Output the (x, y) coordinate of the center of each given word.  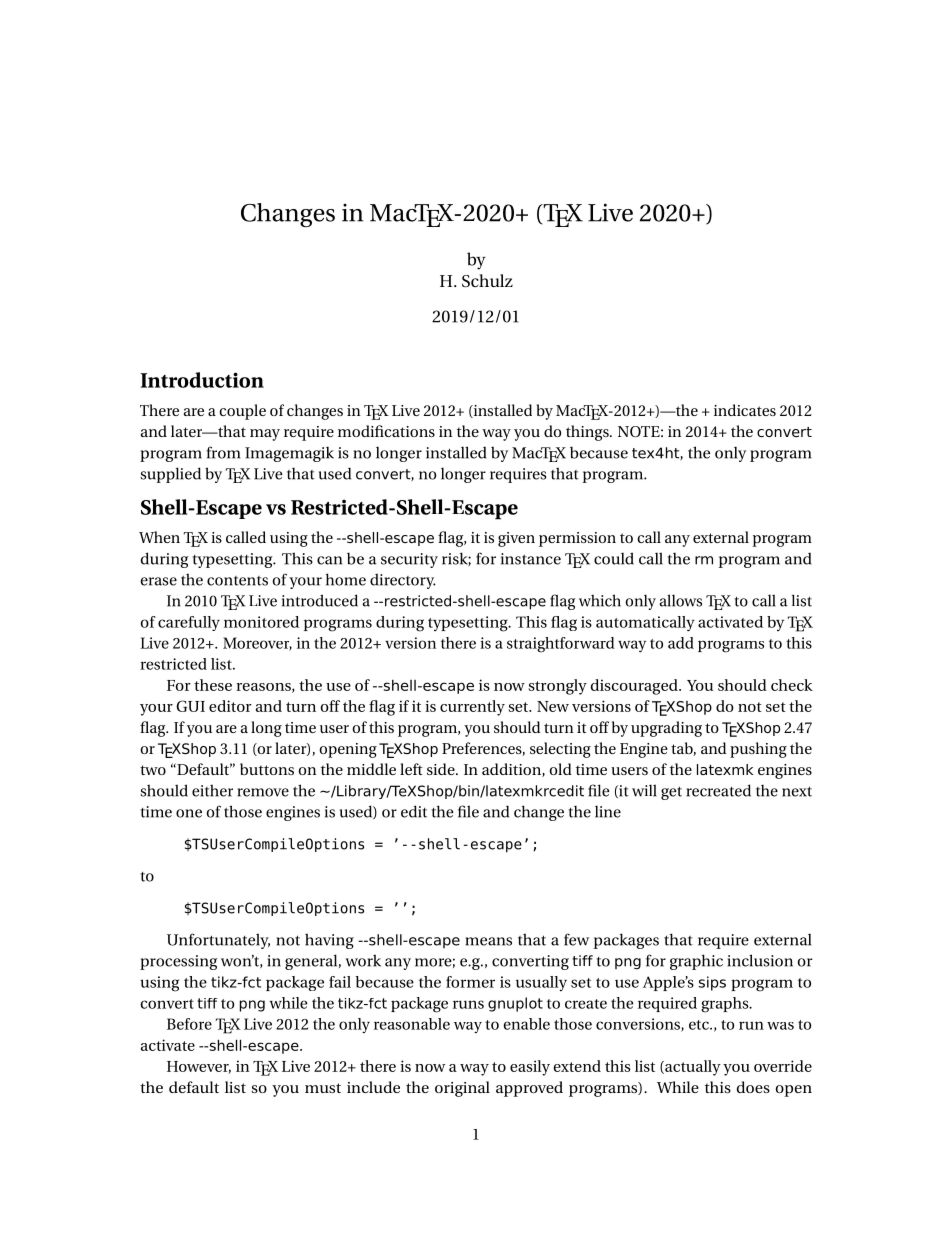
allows (680, 600)
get (671, 793)
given (516, 539)
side (442, 769)
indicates (745, 410)
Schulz (487, 281)
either (212, 790)
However (199, 1067)
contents (237, 581)
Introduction (202, 380)
